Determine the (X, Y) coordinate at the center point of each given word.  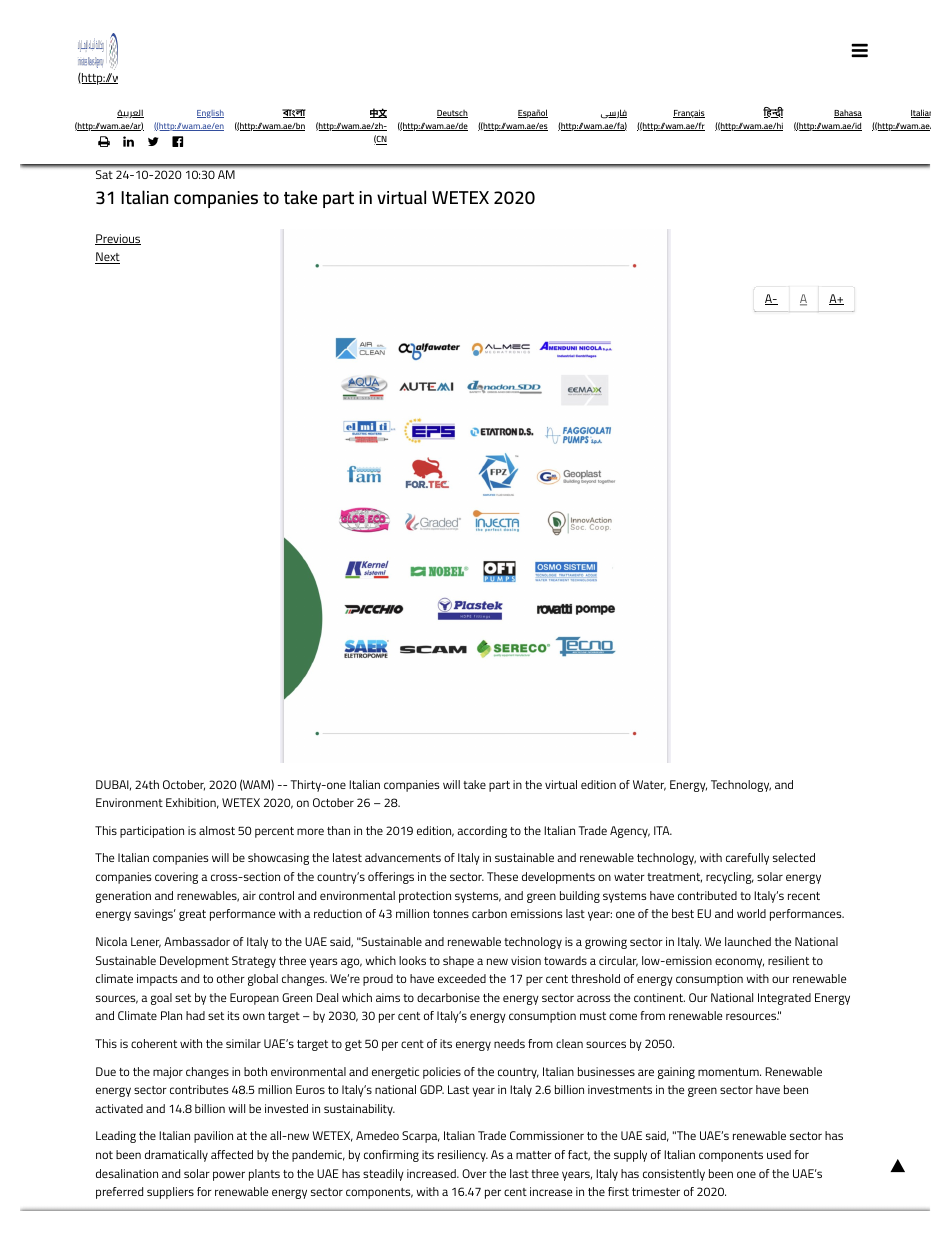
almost (217, 830)
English (210, 114)
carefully (747, 859)
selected (794, 857)
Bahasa (848, 114)
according (482, 832)
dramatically (176, 1156)
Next (107, 258)
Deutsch (452, 114)
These (502, 876)
